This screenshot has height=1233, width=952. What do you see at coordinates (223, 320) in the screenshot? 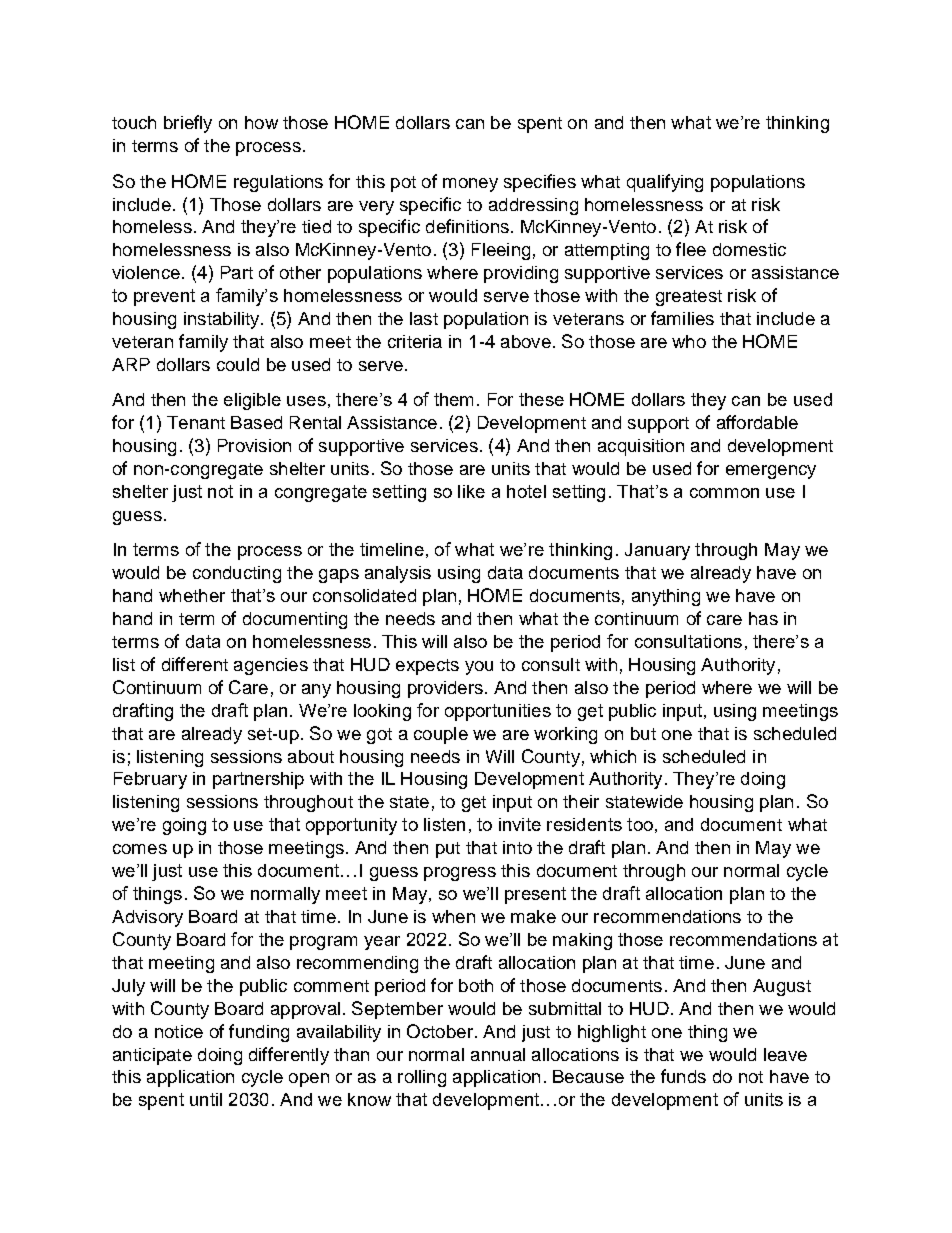
I see `instability` at bounding box center [223, 320].
